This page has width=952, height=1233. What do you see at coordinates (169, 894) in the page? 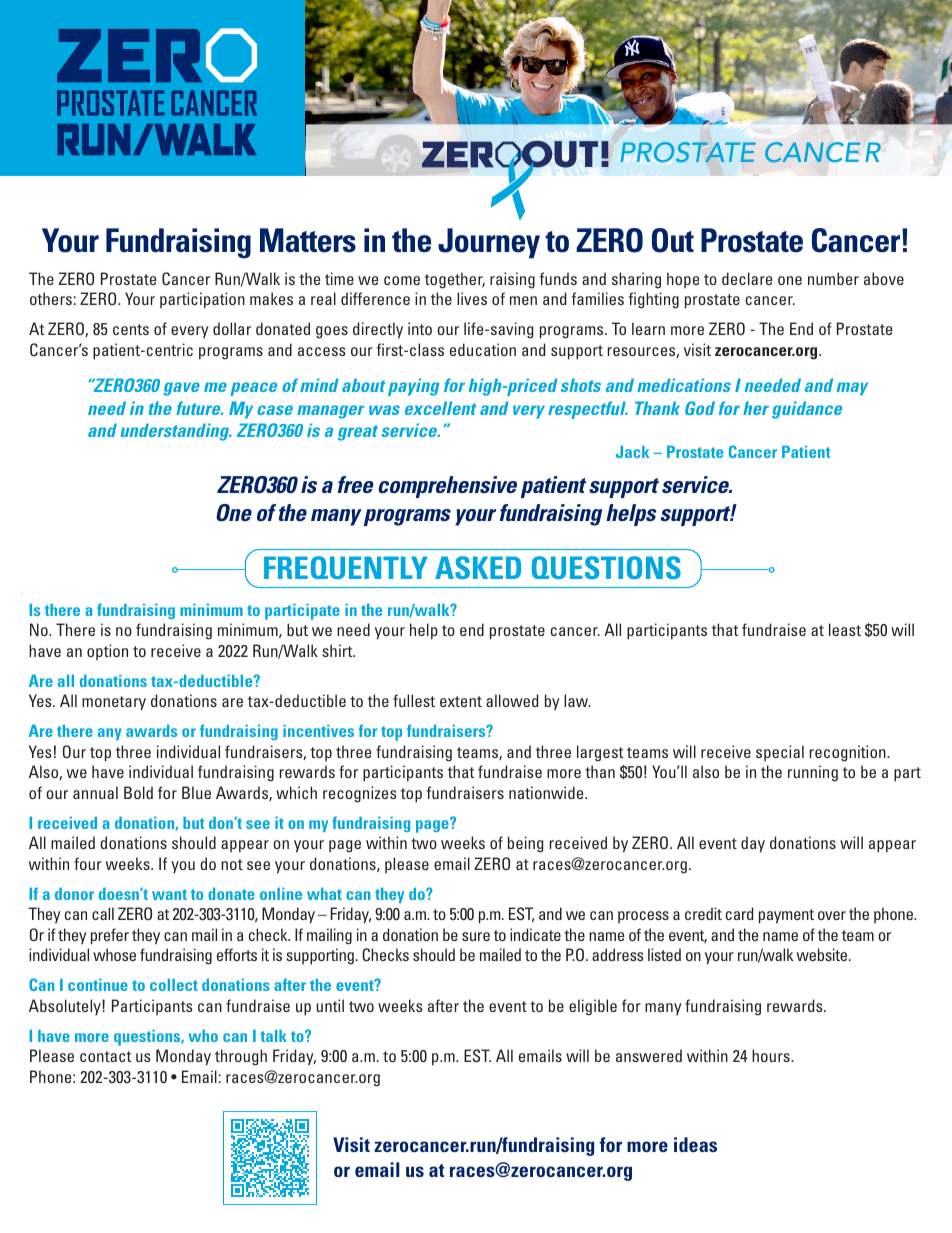
I see `want` at bounding box center [169, 894].
